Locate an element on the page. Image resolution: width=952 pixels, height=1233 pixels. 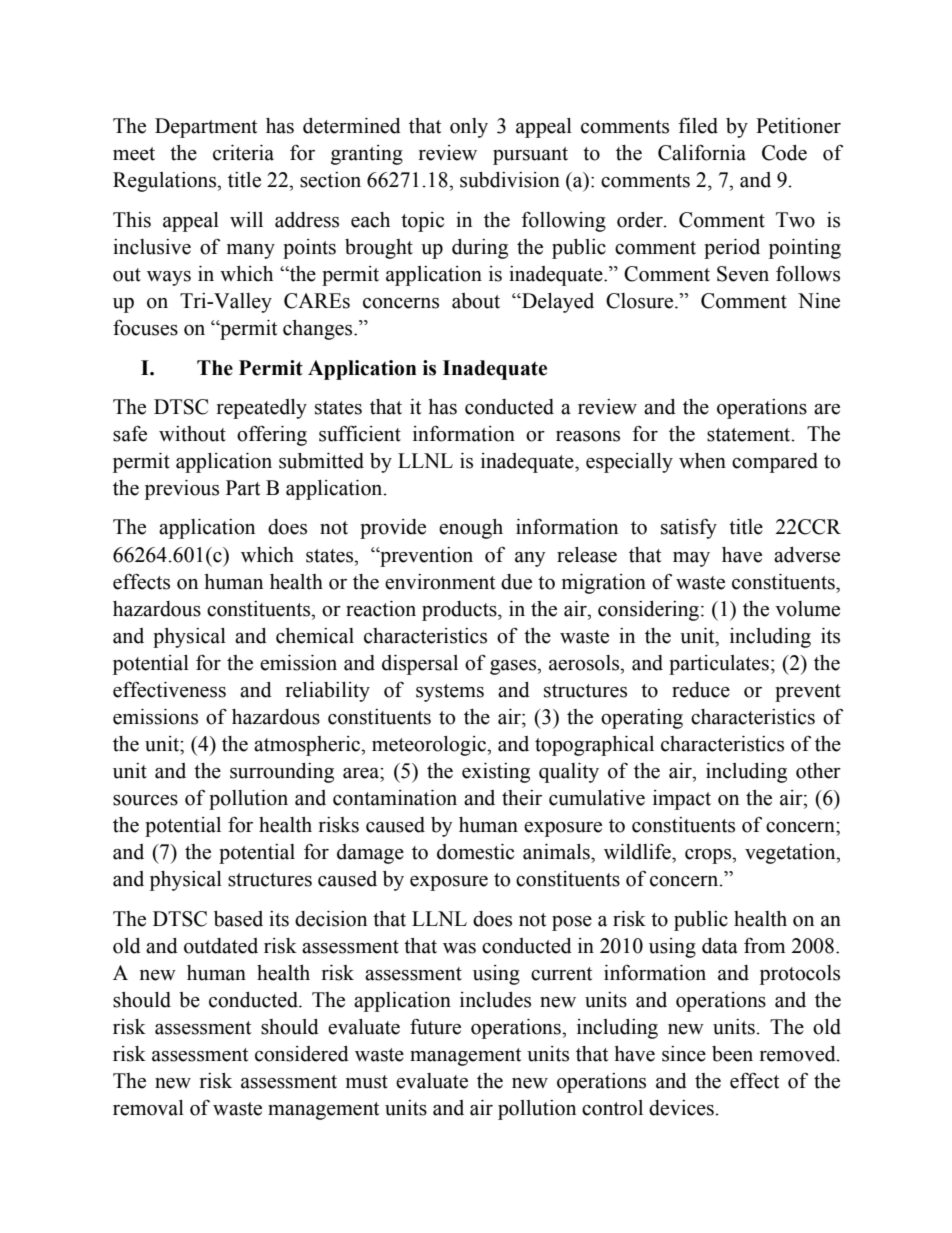
existing is located at coordinates (496, 773).
